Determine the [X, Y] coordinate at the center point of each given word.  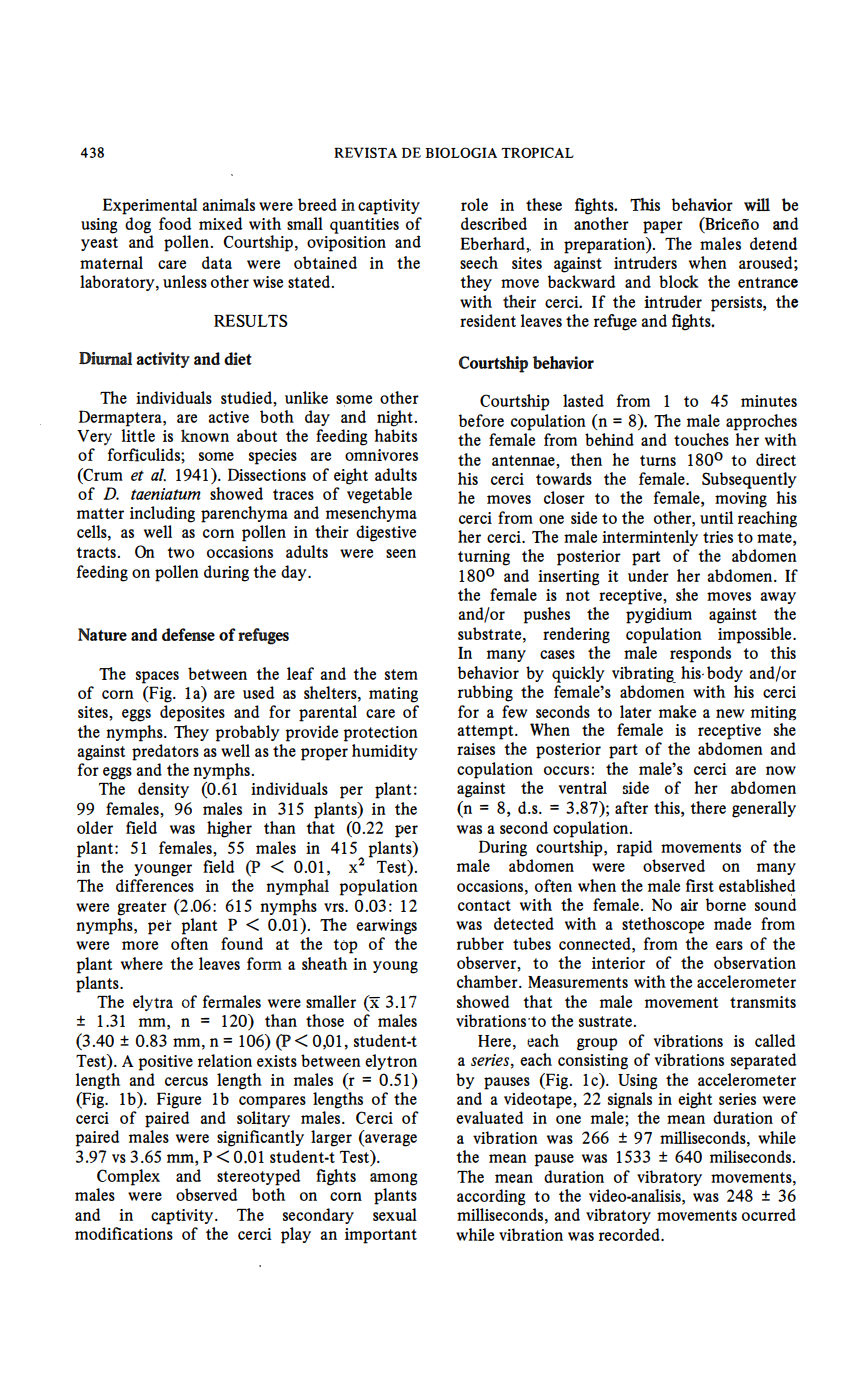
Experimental [150, 206]
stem [401, 674]
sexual [395, 1214]
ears [729, 945]
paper [663, 227]
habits [395, 435]
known [205, 435]
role [474, 204]
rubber [480, 943]
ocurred [769, 1214]
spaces [157, 677]
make [677, 711]
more [140, 945]
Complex [128, 1177]
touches [701, 439]
